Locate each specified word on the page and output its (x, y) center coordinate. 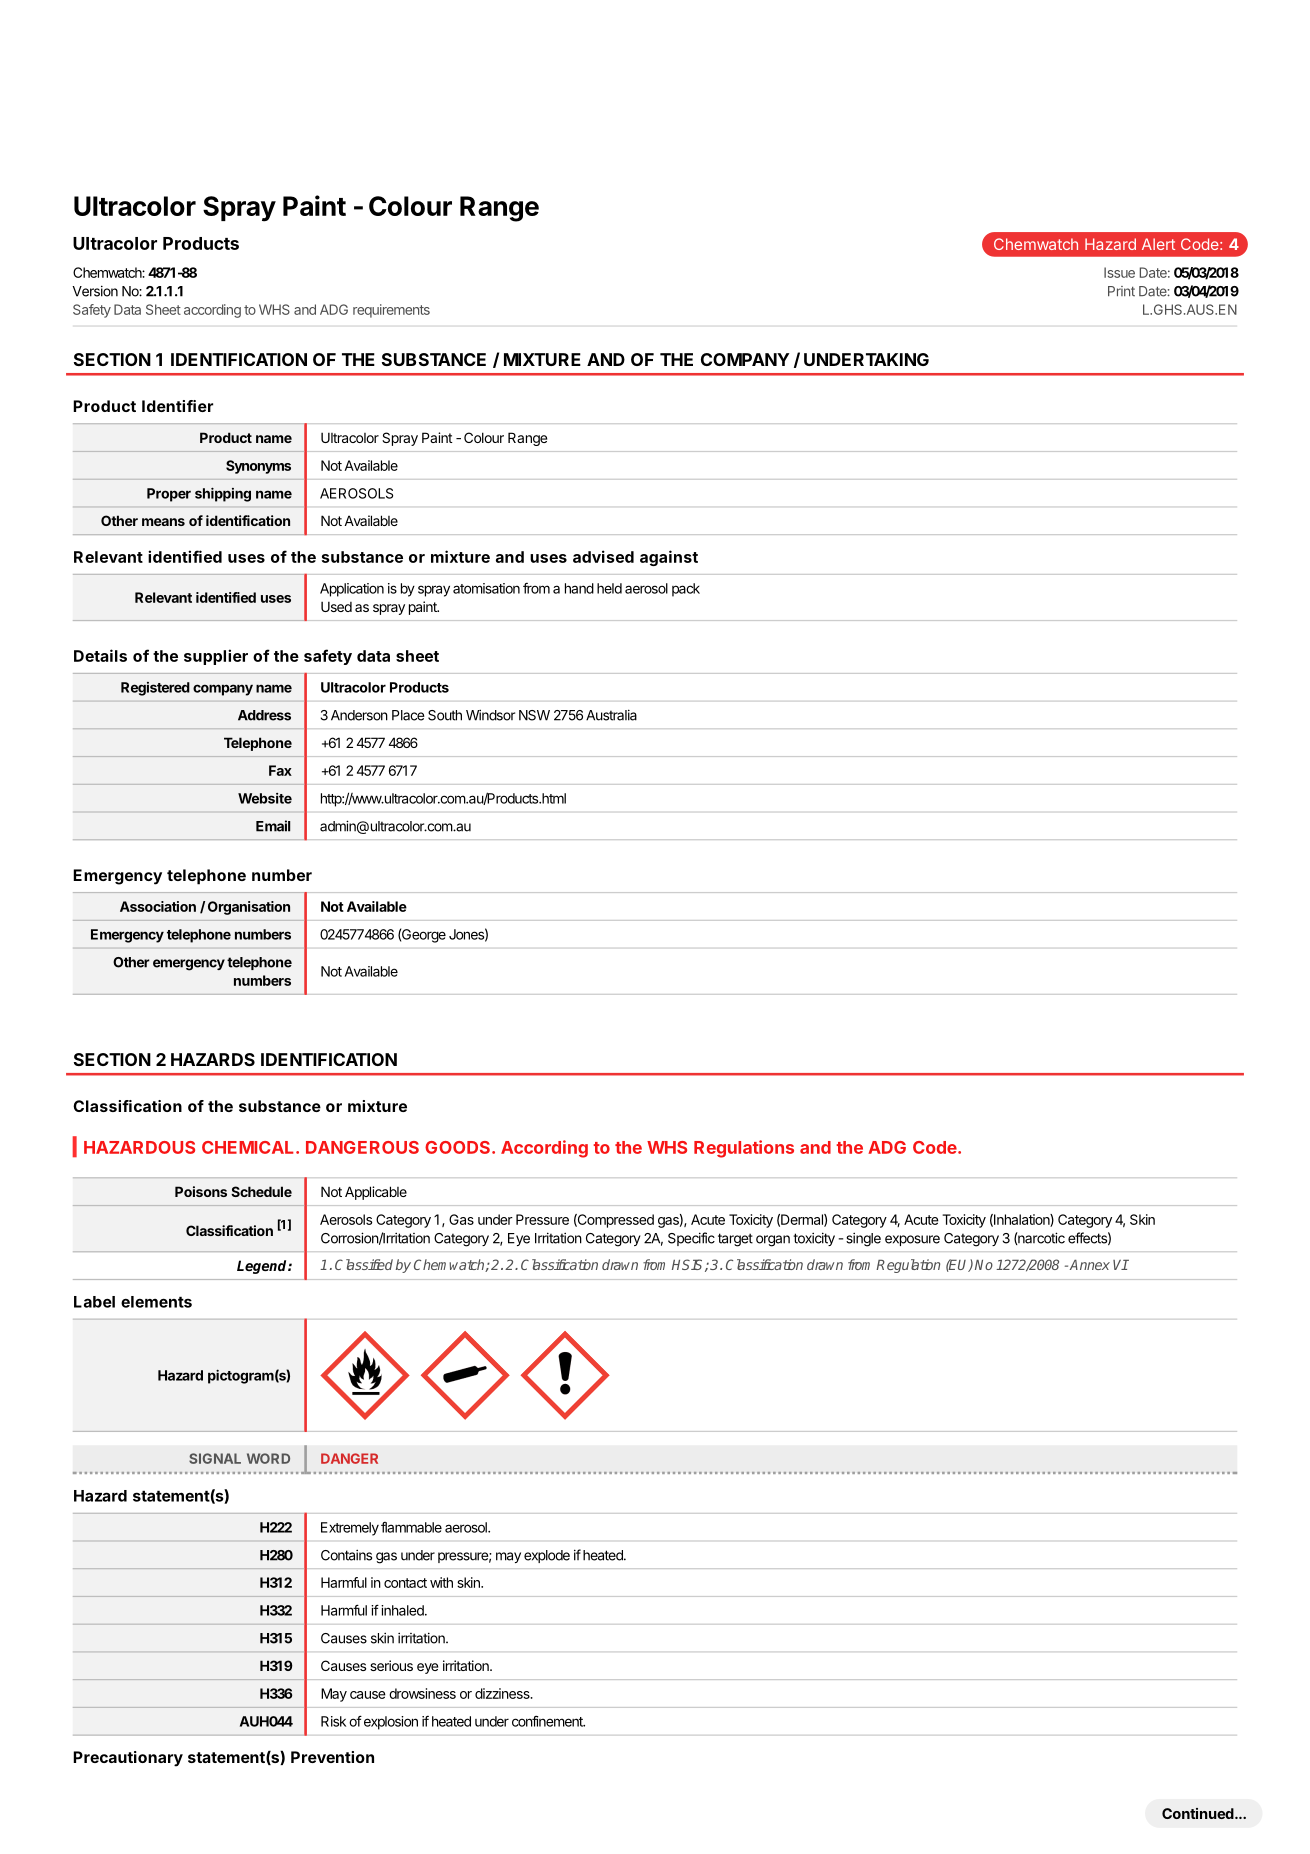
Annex (1090, 1264)
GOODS (459, 1147)
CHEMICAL (249, 1147)
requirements (391, 311)
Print (1121, 291)
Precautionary (128, 1759)
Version (95, 291)
